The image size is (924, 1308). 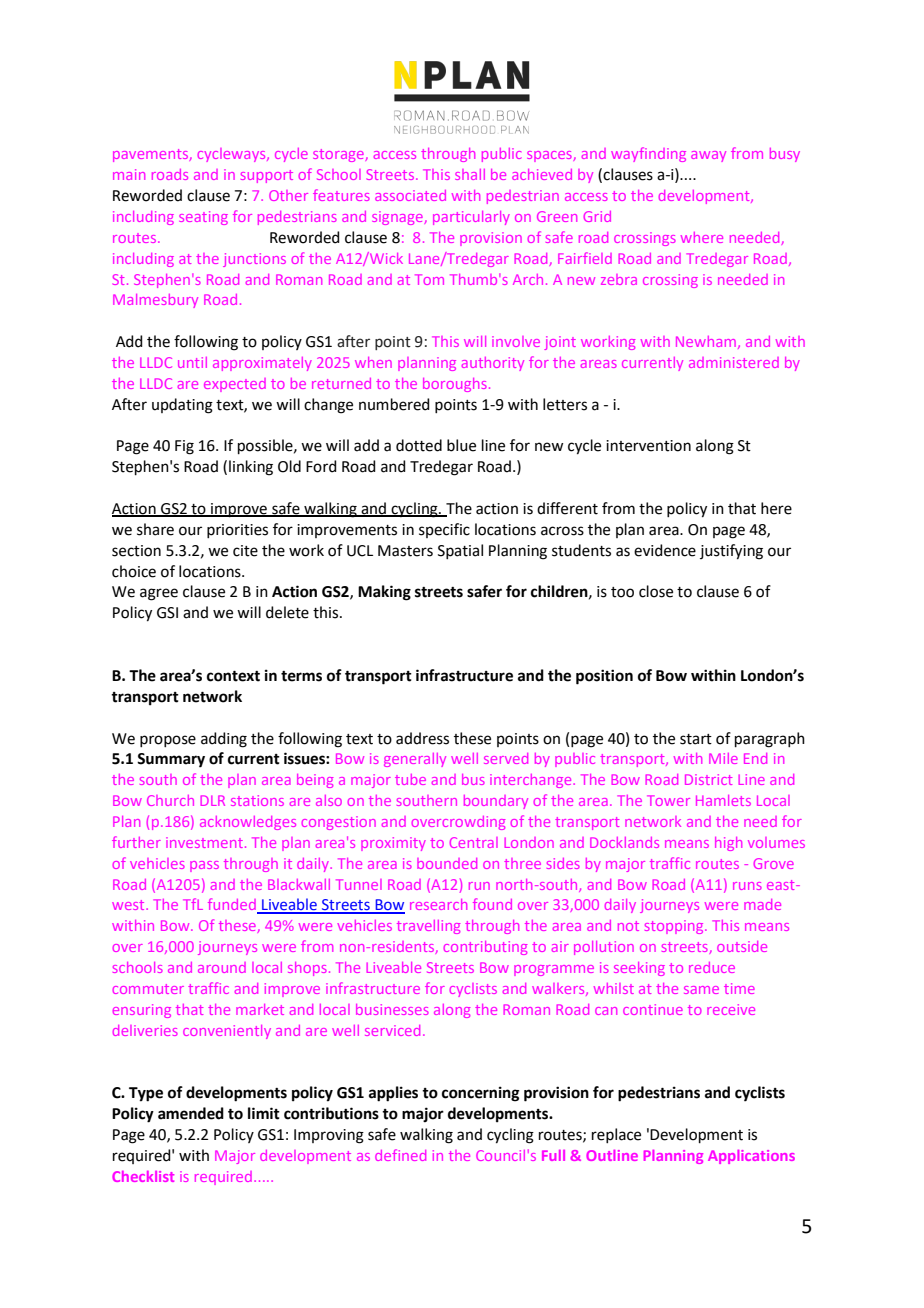 I want to click on away, so click(x=708, y=156).
